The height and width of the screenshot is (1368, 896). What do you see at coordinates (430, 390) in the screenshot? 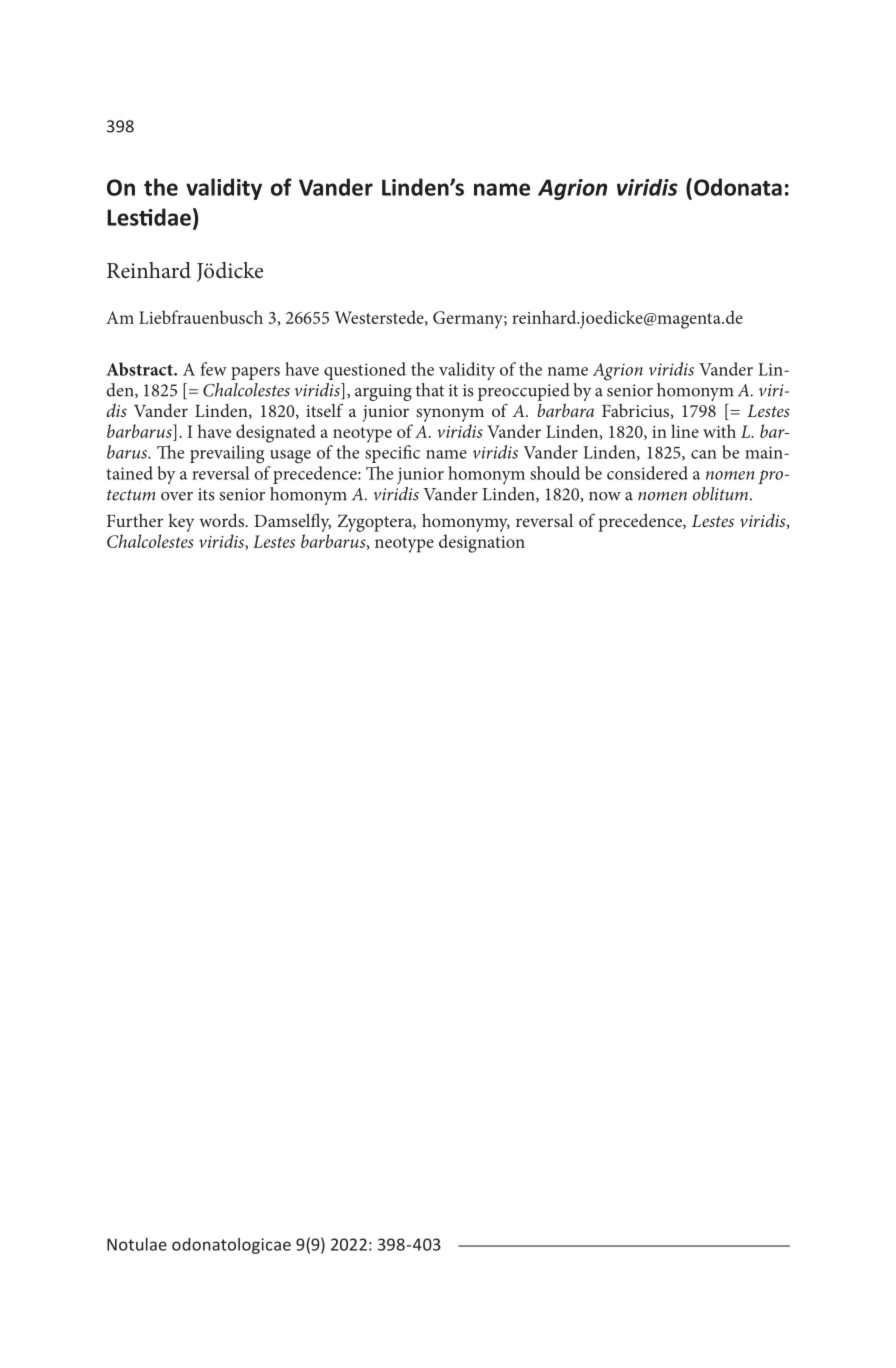
I see `that` at bounding box center [430, 390].
